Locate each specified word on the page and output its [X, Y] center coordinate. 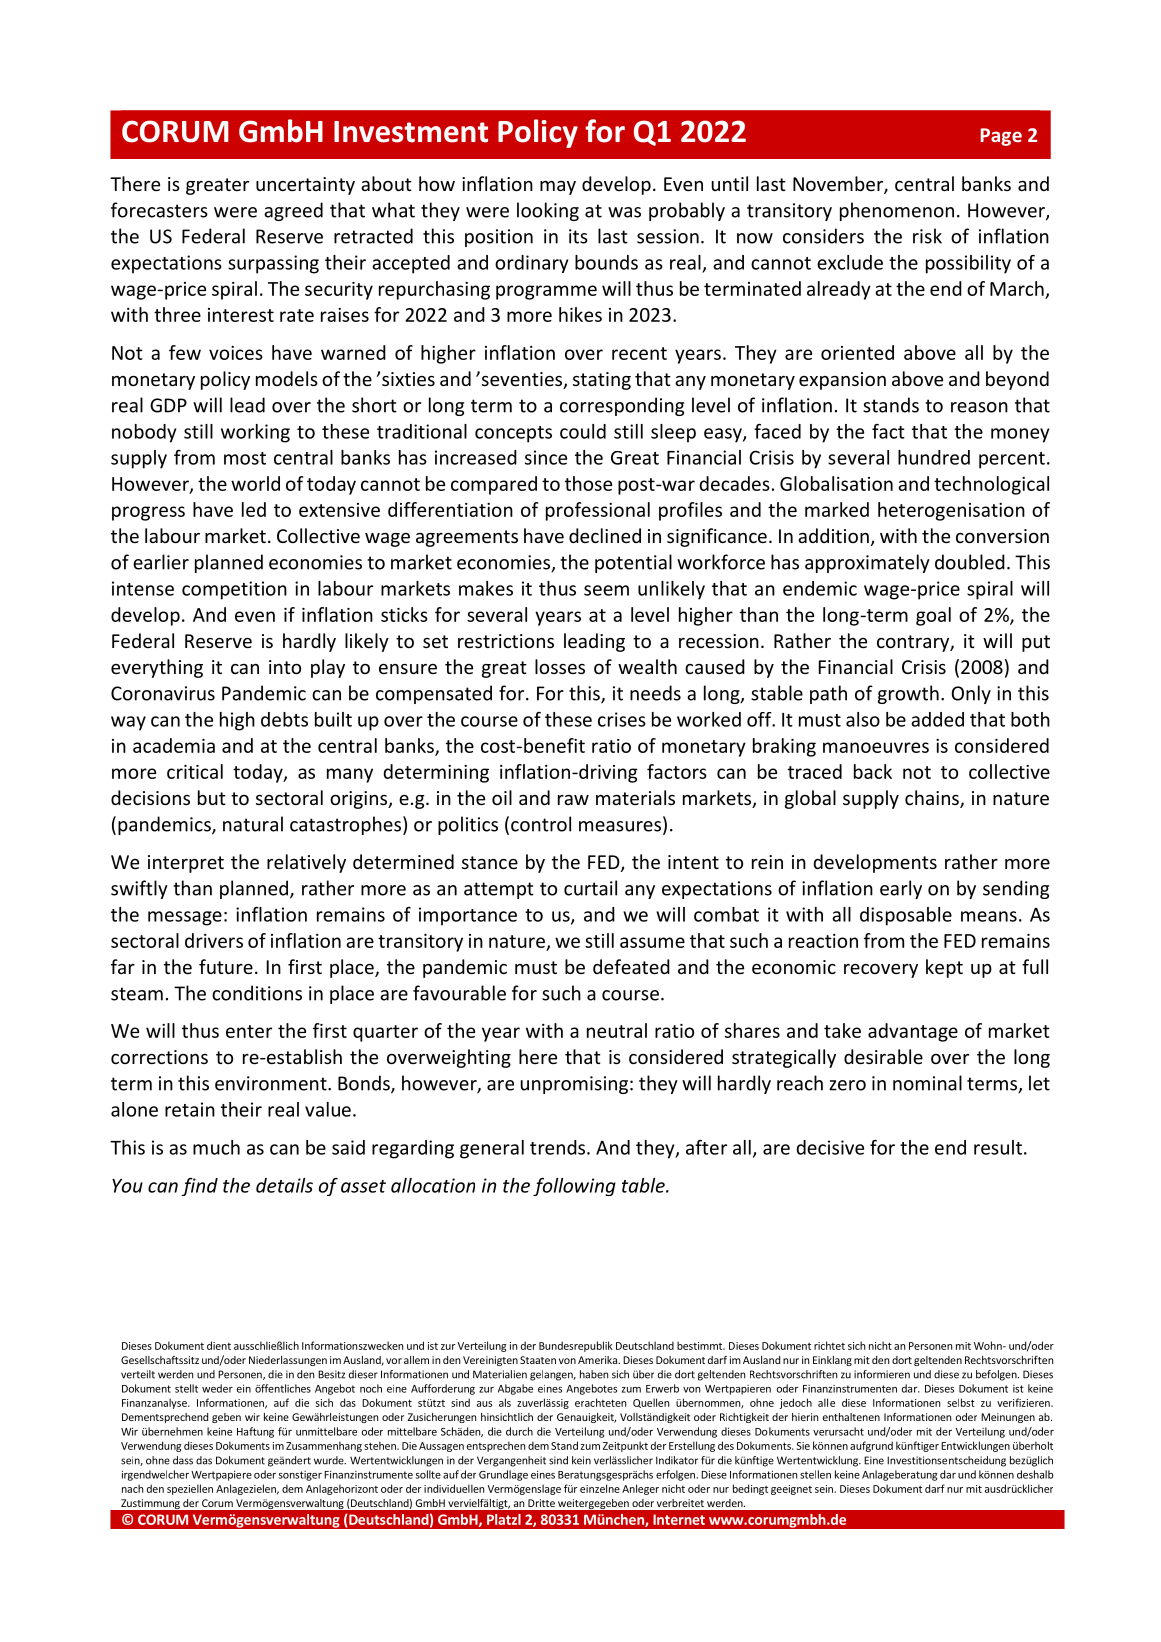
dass [183, 1460]
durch [519, 1431]
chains [933, 799]
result [998, 1147]
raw [573, 800]
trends [557, 1147]
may [558, 188]
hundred [934, 457]
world [255, 483]
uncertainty [305, 186]
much [216, 1147]
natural [253, 824]
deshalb [1035, 1474]
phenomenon [897, 211]
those [588, 483]
